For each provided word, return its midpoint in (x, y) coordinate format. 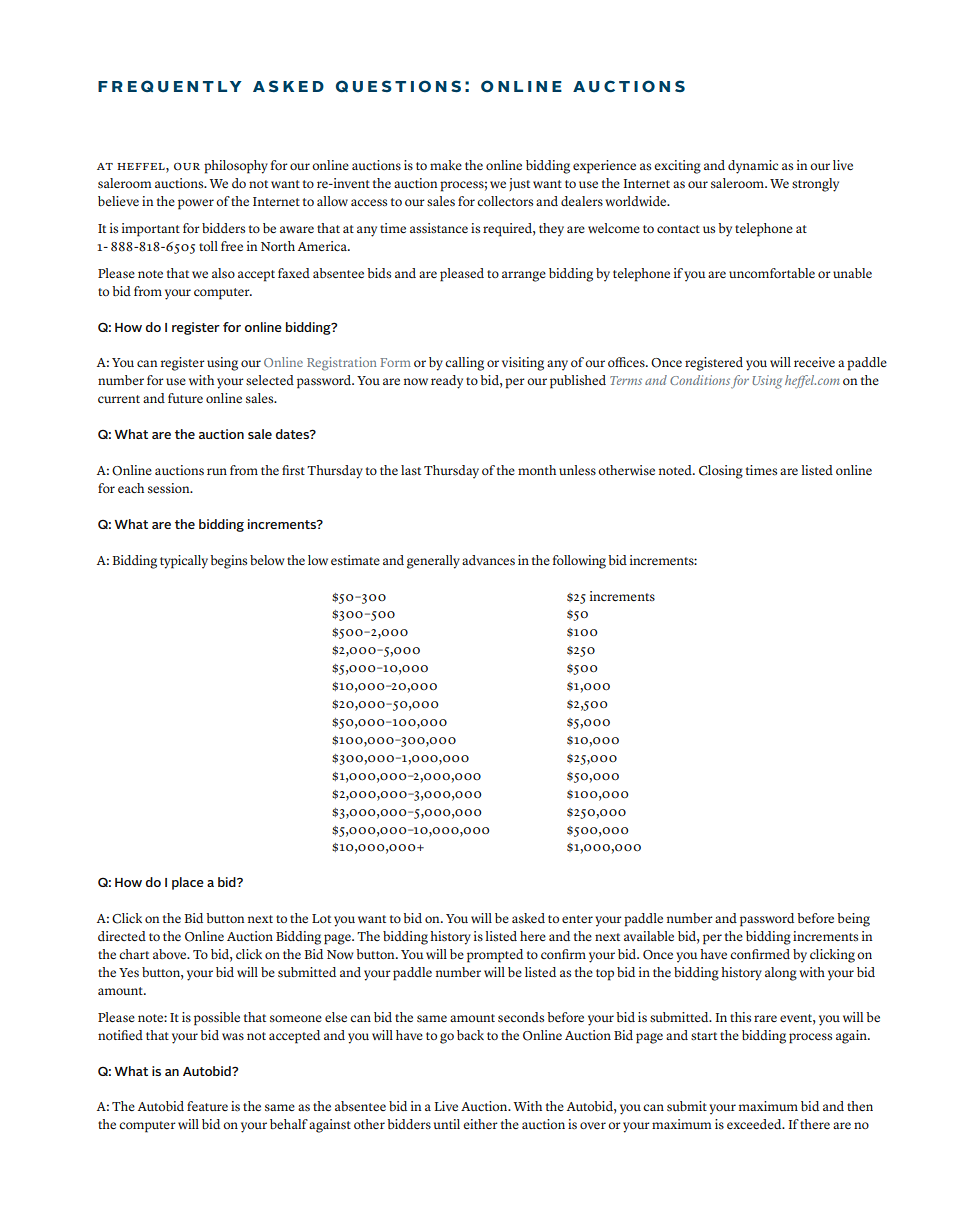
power (196, 204)
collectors (505, 201)
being (853, 920)
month (537, 470)
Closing (721, 472)
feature (207, 1106)
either (480, 1124)
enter (577, 919)
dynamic (753, 167)
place (188, 883)
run (217, 471)
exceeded (755, 1124)
